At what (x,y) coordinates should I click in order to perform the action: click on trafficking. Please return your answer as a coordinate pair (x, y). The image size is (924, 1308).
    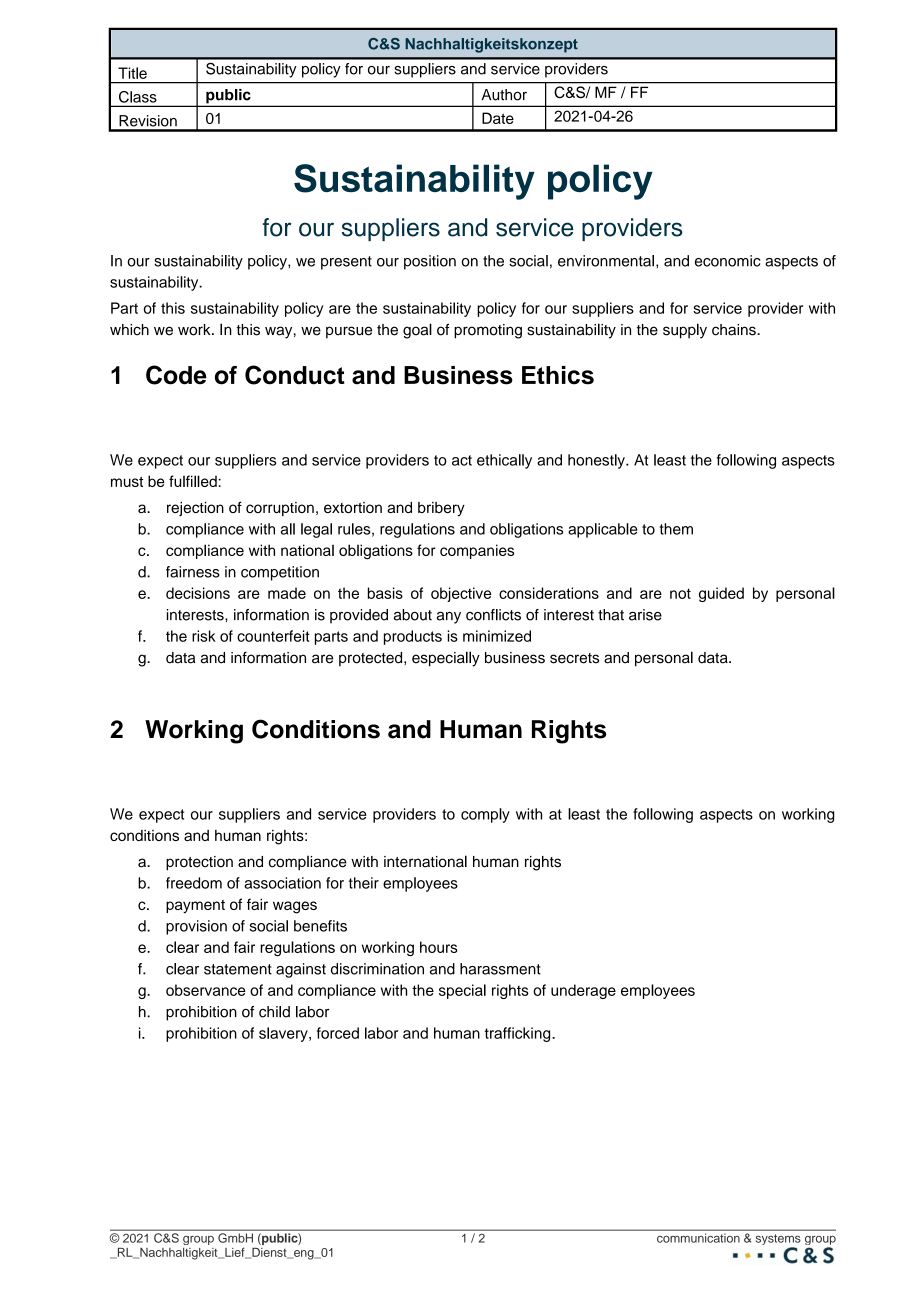
    Looking at the image, I should click on (519, 1034).
